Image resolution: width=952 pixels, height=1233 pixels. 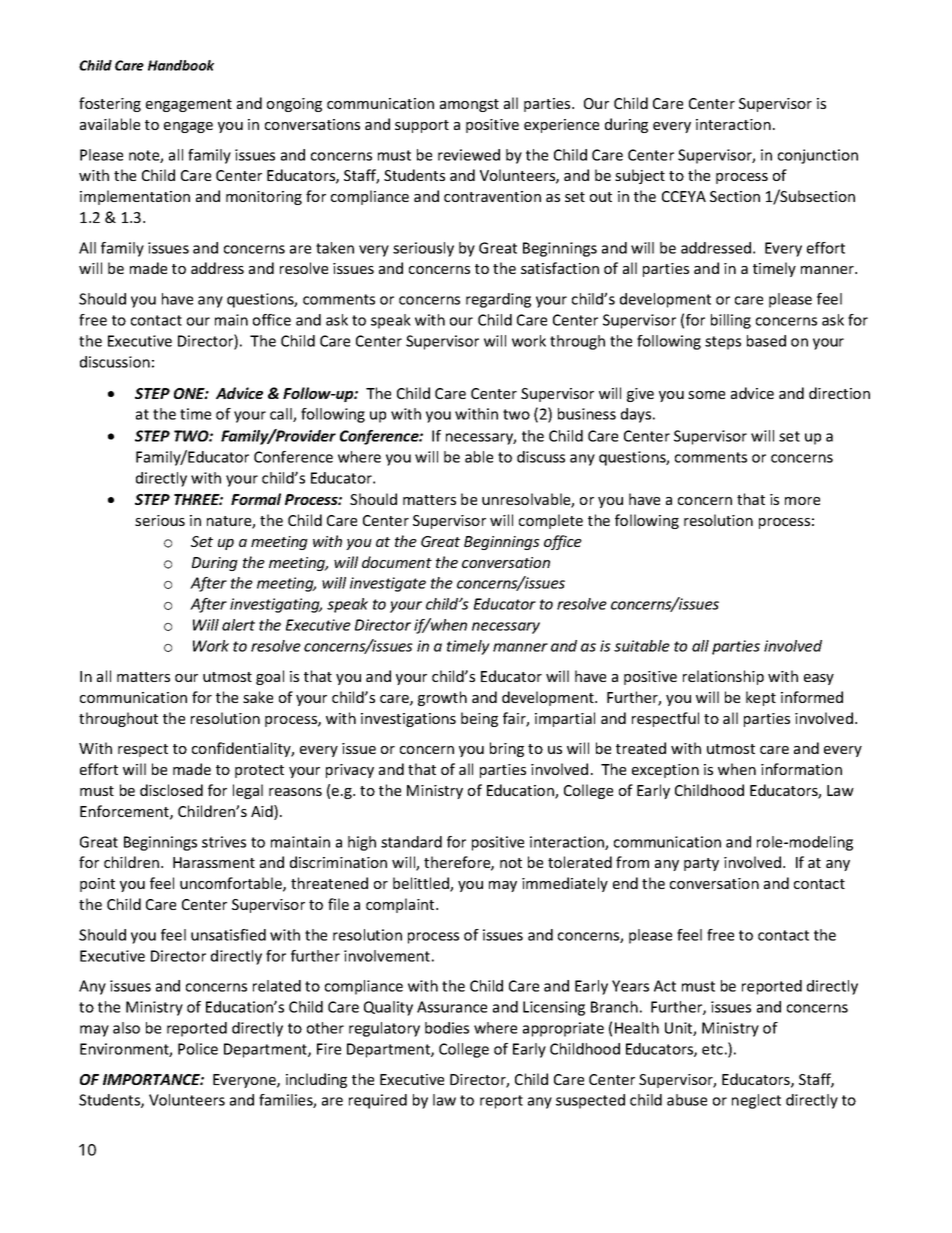 I want to click on standard, so click(x=411, y=842).
